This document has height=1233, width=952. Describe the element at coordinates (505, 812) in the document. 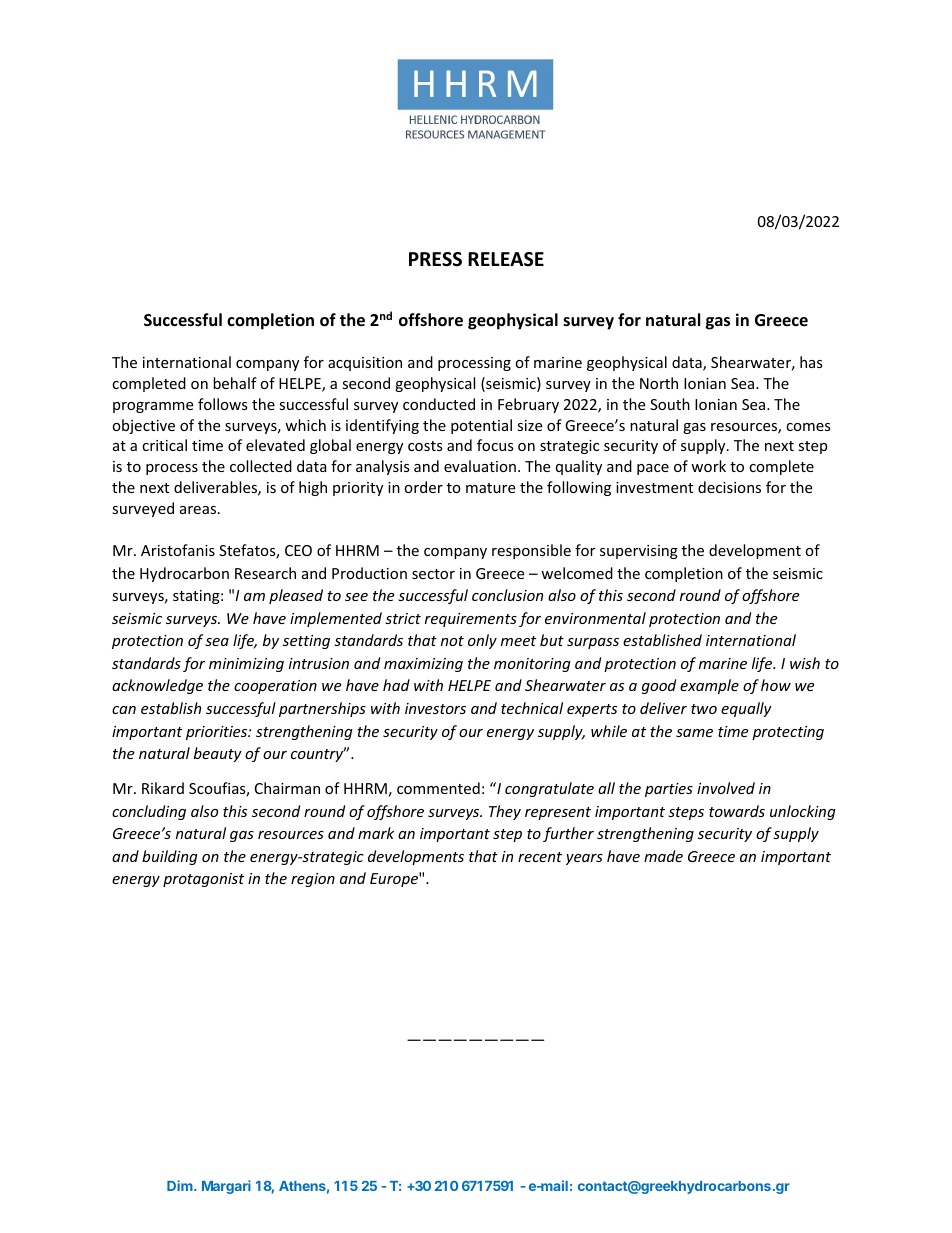

I see `They` at that location.
